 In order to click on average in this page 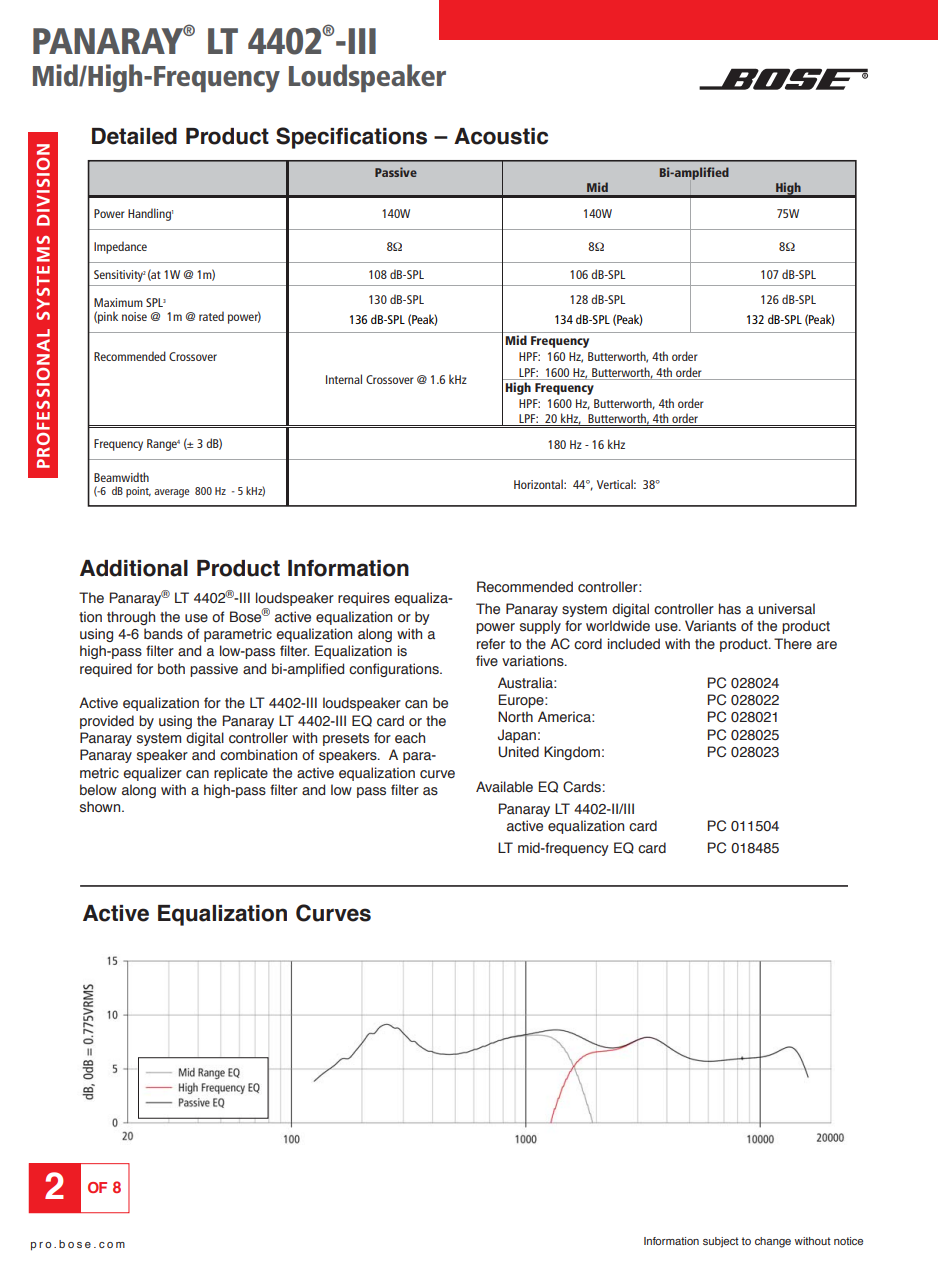, I will do `click(171, 493)`.
